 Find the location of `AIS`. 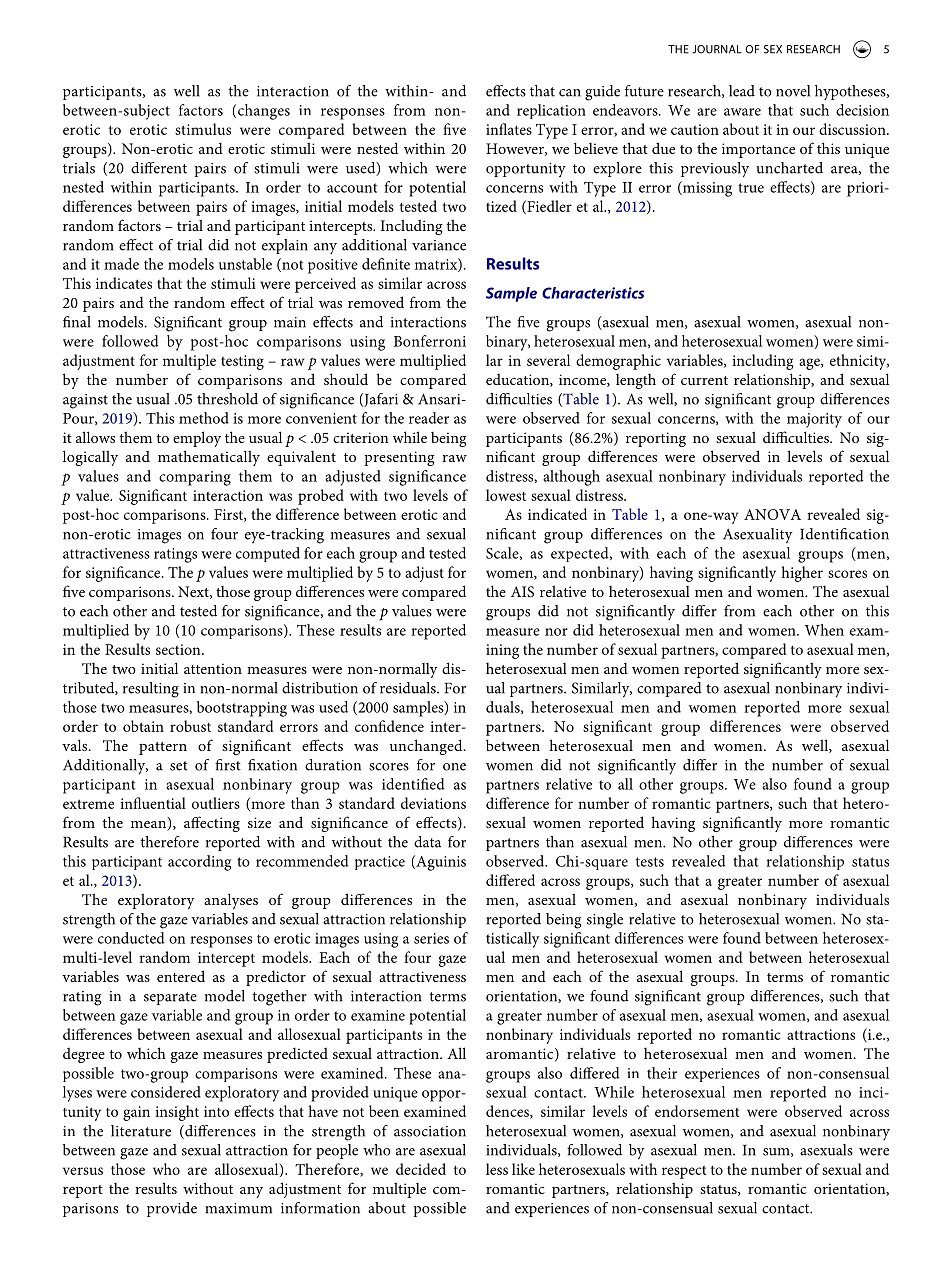

AIS is located at coordinates (522, 592).
